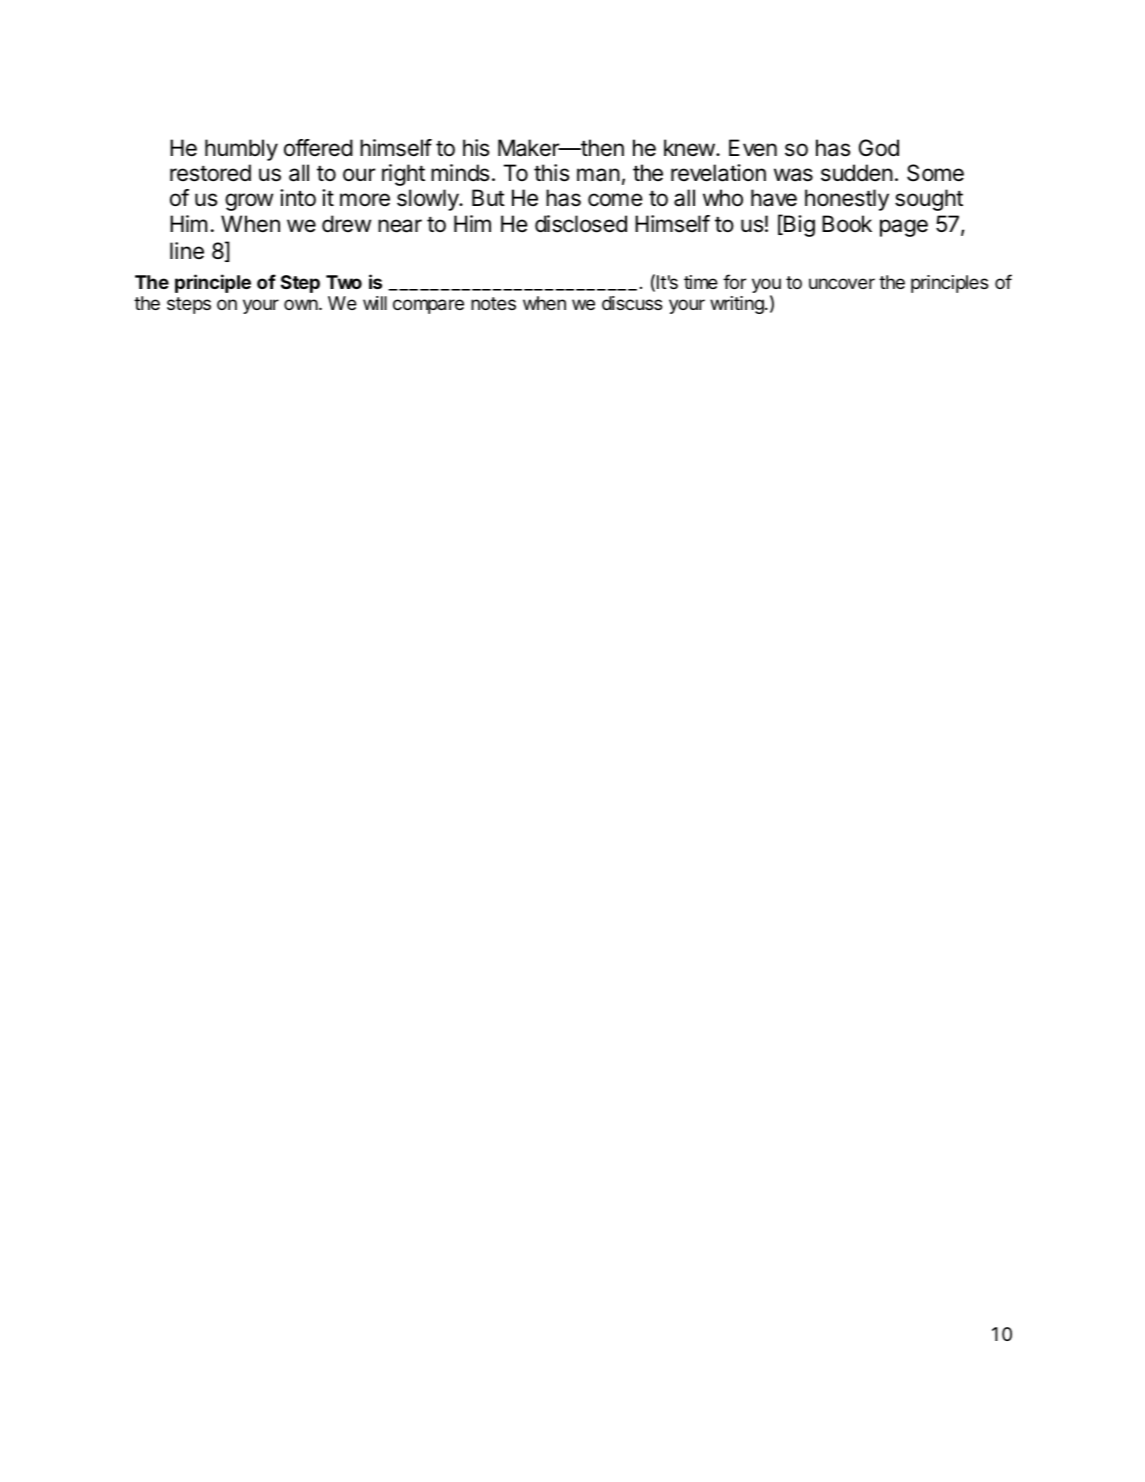 This screenshot has height=1482, width=1145. Describe the element at coordinates (241, 150) in the screenshot. I see `humbly` at that location.
